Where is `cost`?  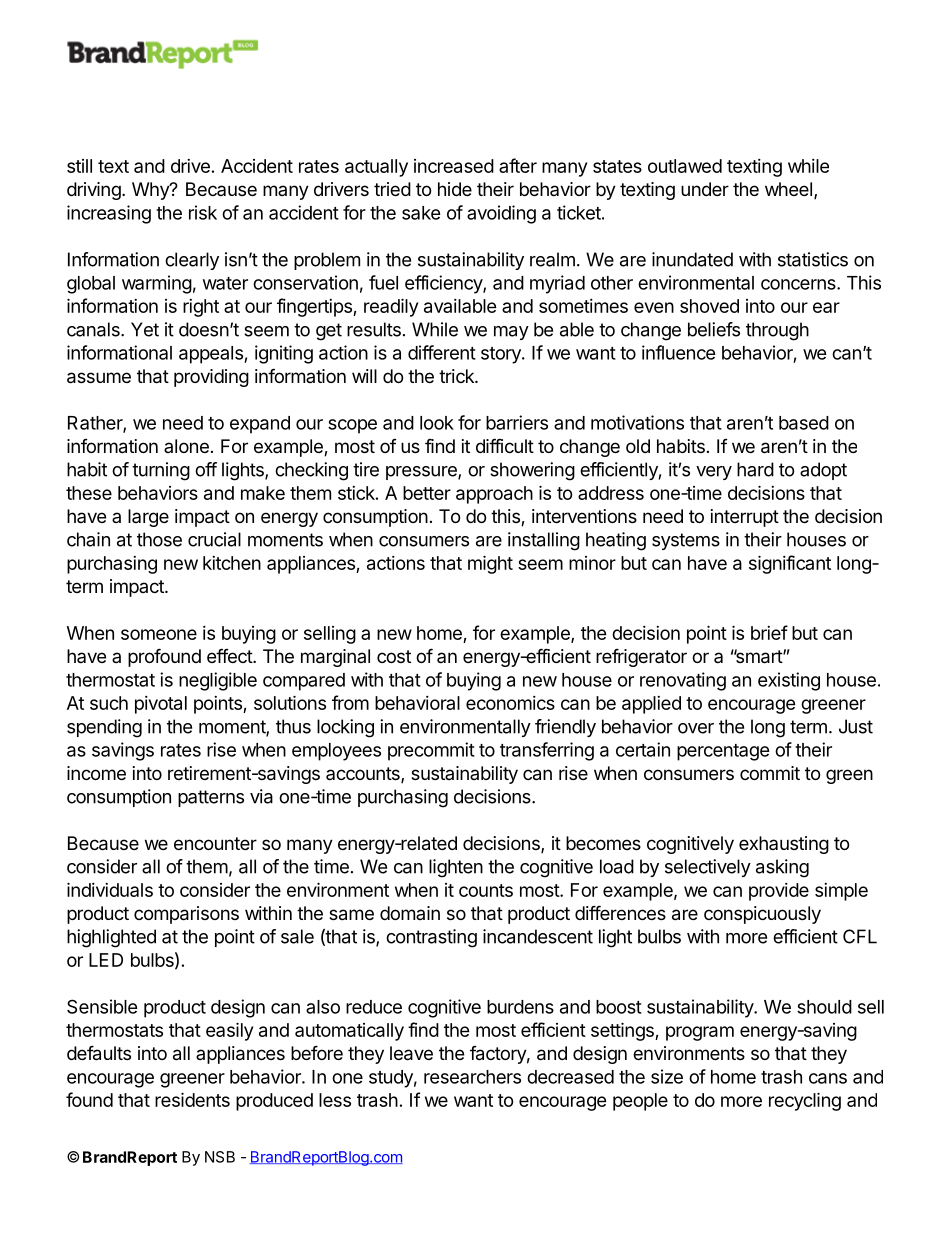 cost is located at coordinates (394, 656).
